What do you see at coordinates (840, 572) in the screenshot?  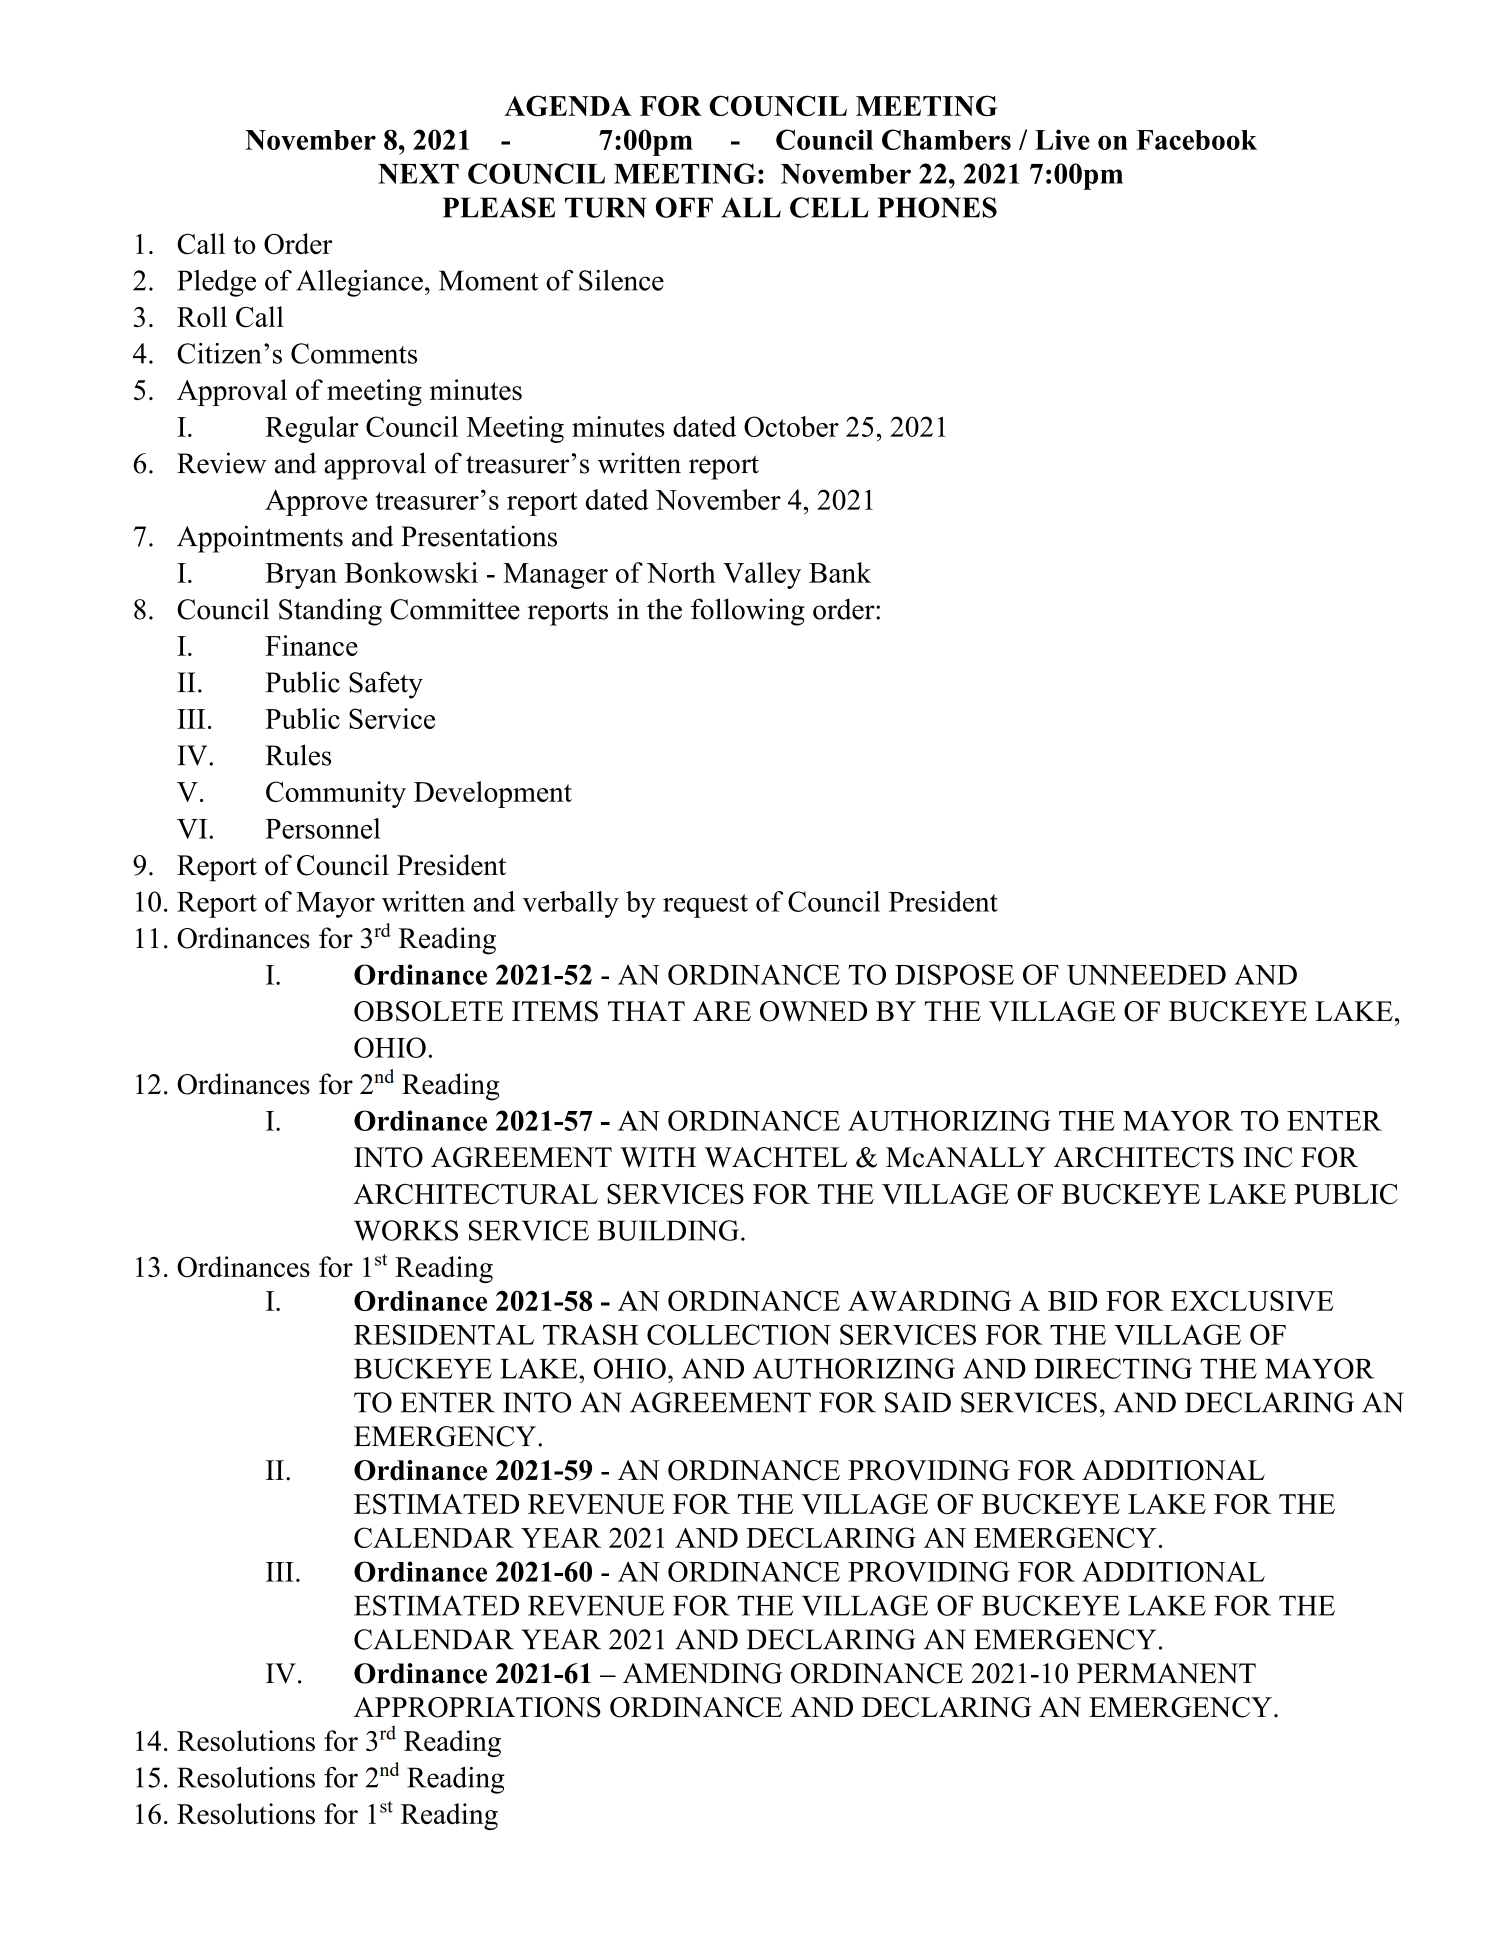 I see `Bank` at bounding box center [840, 572].
